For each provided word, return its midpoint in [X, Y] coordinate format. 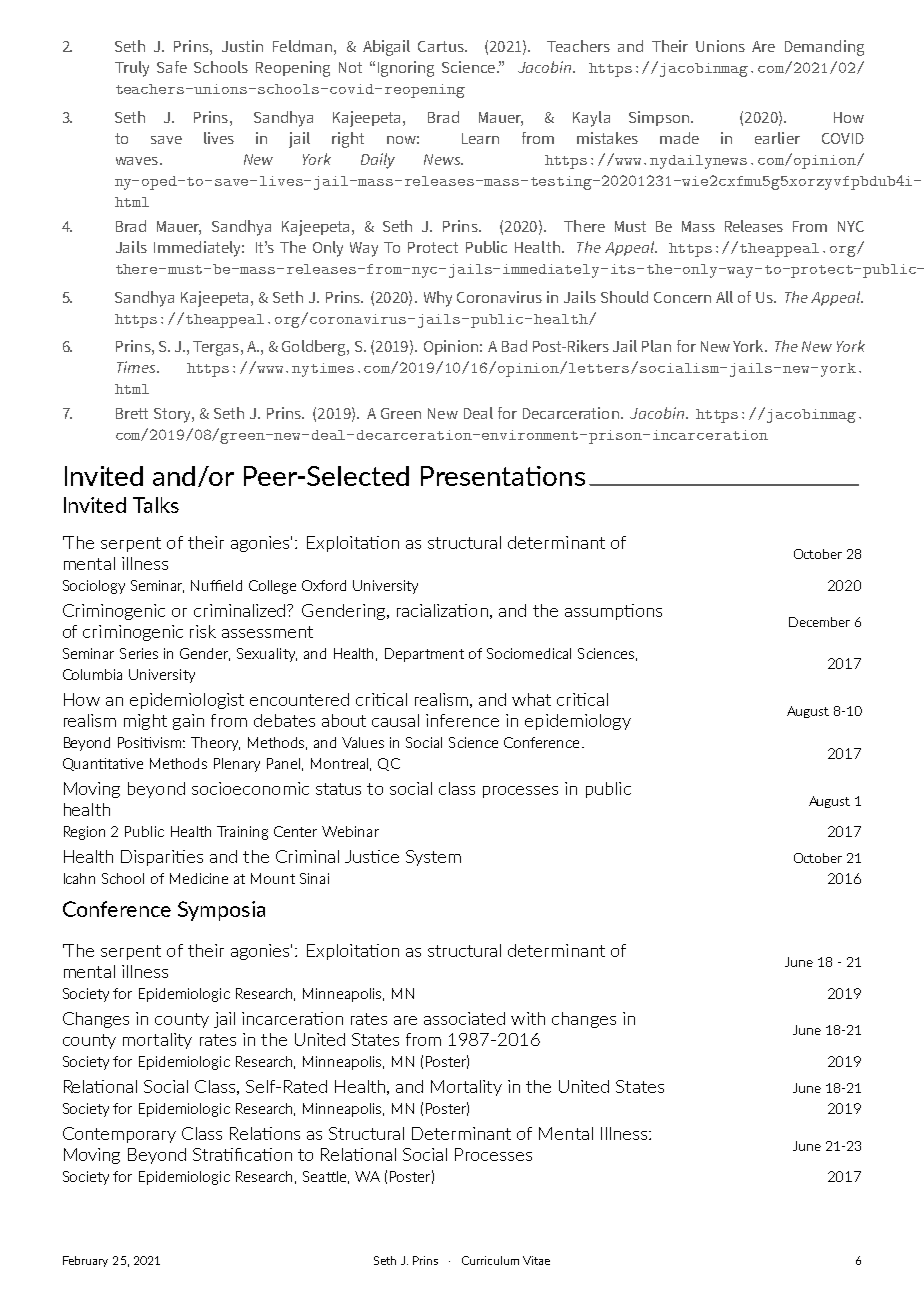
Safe [172, 67]
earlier [777, 138]
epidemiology [578, 722]
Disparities [162, 858]
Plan [656, 346]
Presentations [503, 476]
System [433, 858]
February [85, 1261]
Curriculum [490, 1260]
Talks [156, 505]
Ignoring [406, 69]
